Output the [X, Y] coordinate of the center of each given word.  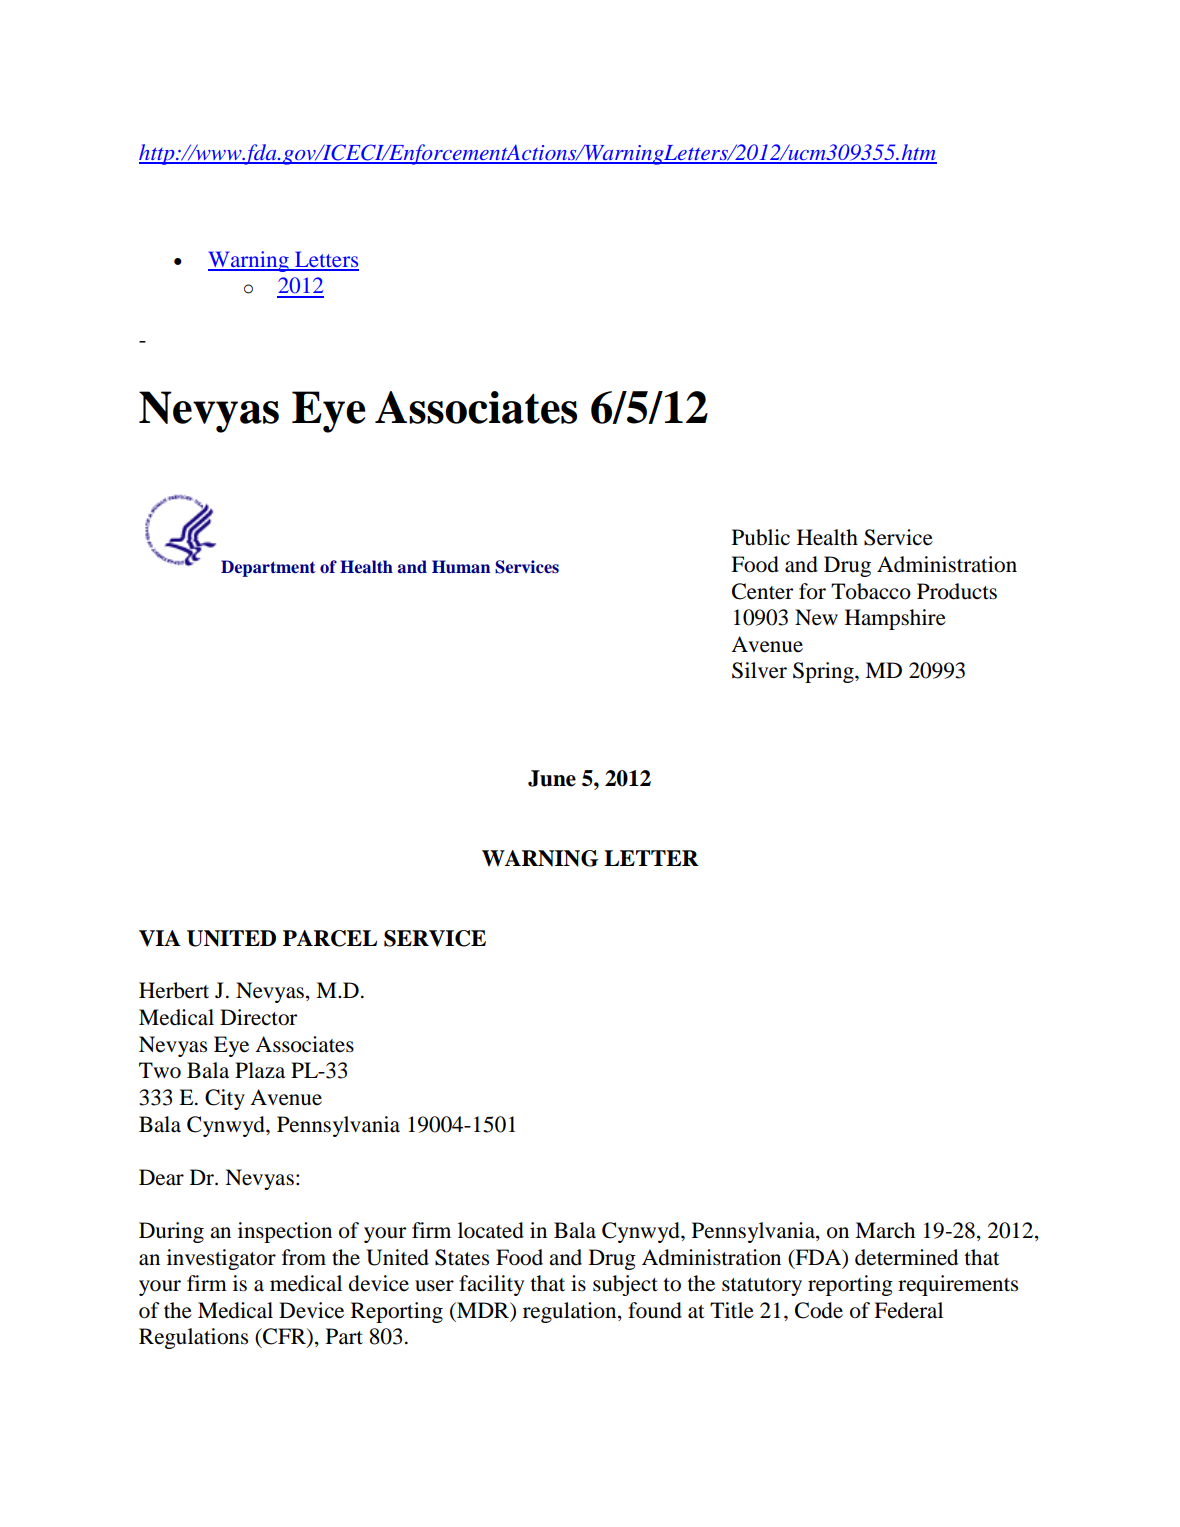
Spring [824, 672]
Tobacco [871, 591]
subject [625, 1285]
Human [461, 567]
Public [761, 537]
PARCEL [330, 938]
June [552, 778]
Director [258, 1017]
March [885, 1230]
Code [819, 1310]
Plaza [260, 1070]
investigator [221, 1259]
